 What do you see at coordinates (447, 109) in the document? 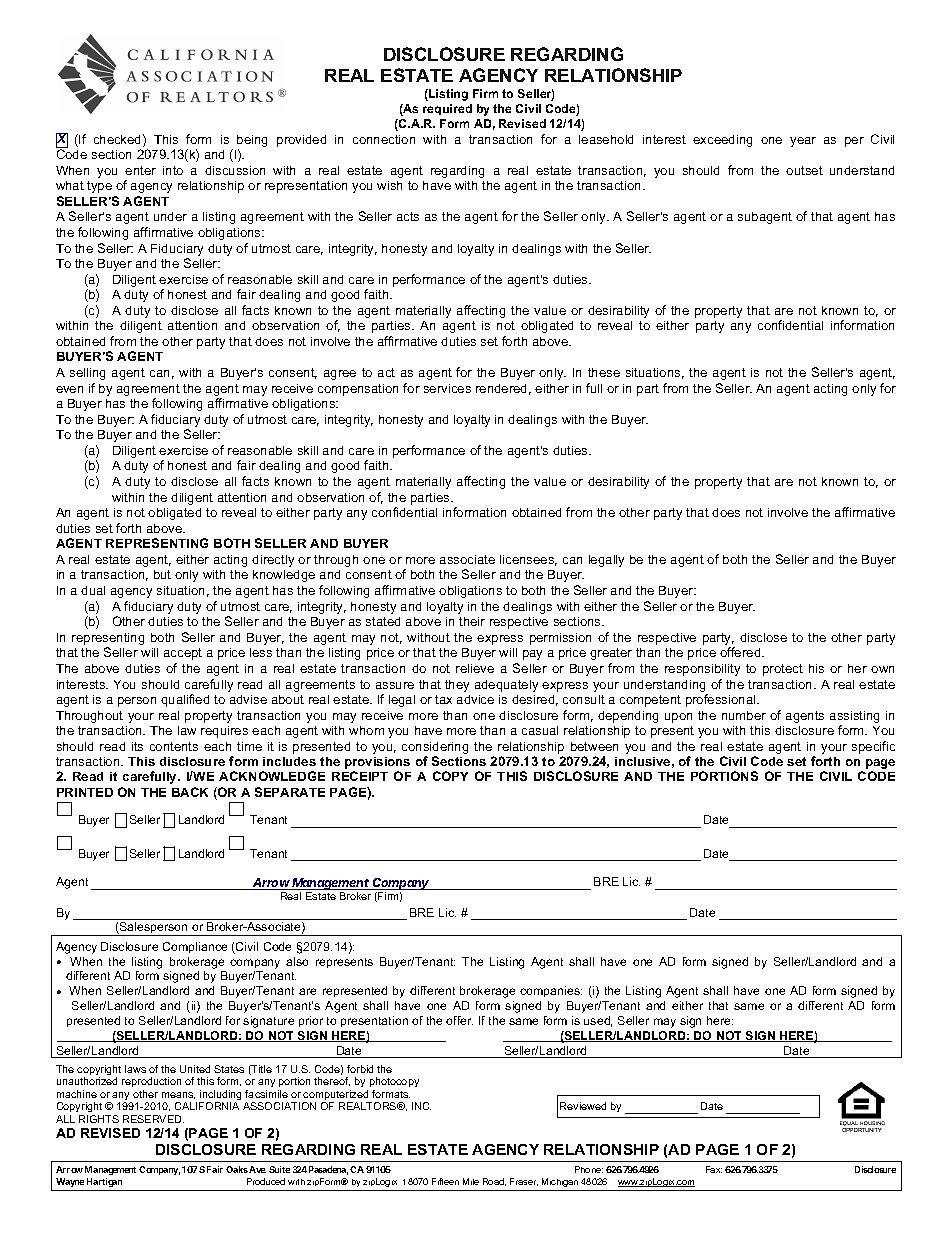
I see `required` at bounding box center [447, 109].
